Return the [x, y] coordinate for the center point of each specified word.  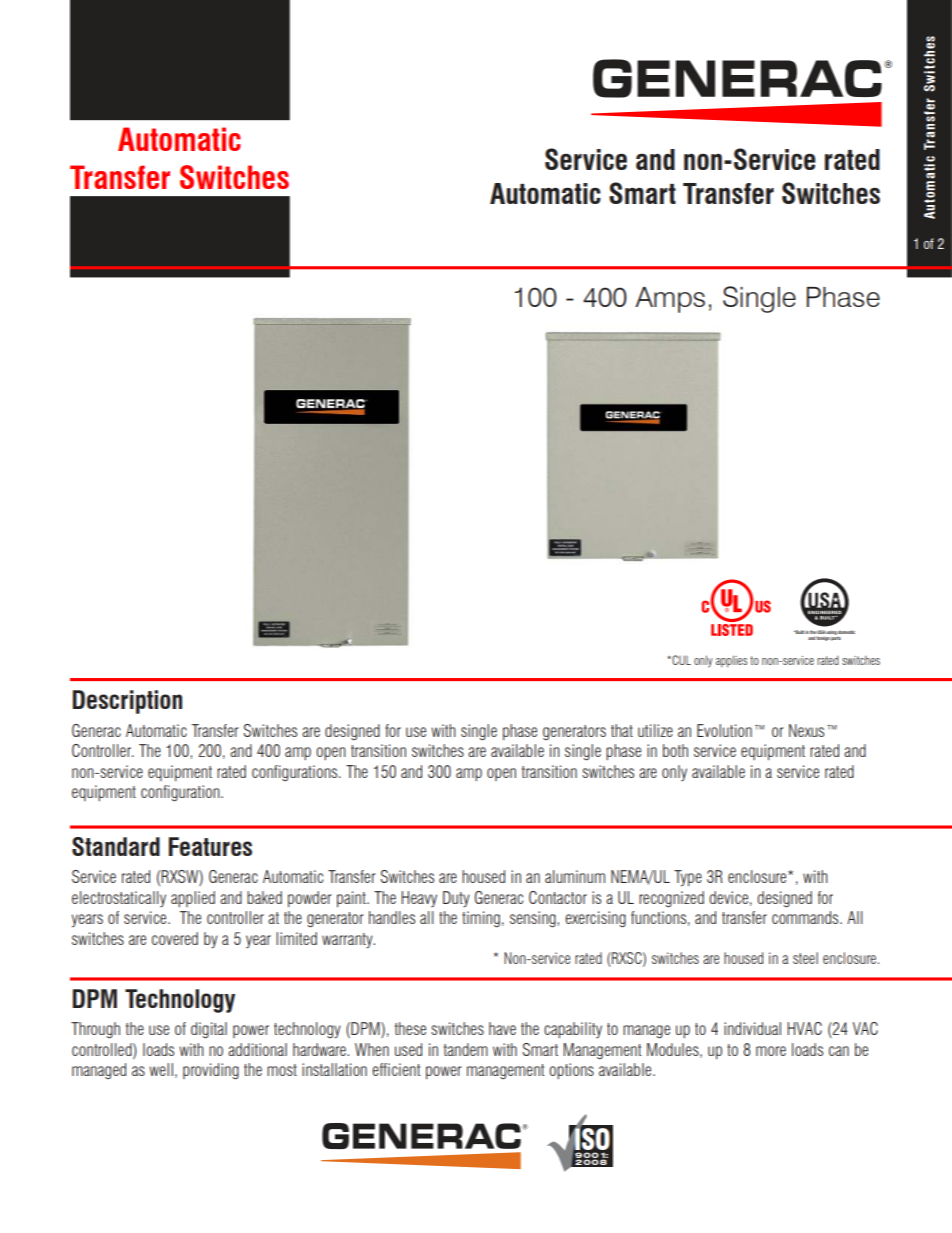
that [622, 730]
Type [688, 878]
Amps [670, 300]
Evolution [724, 730]
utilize [655, 730]
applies [731, 661]
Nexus [806, 730]
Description [127, 702]
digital [209, 1030]
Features [210, 846]
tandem [466, 1049]
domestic [846, 632]
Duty [456, 899]
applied [193, 899]
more [771, 1051]
